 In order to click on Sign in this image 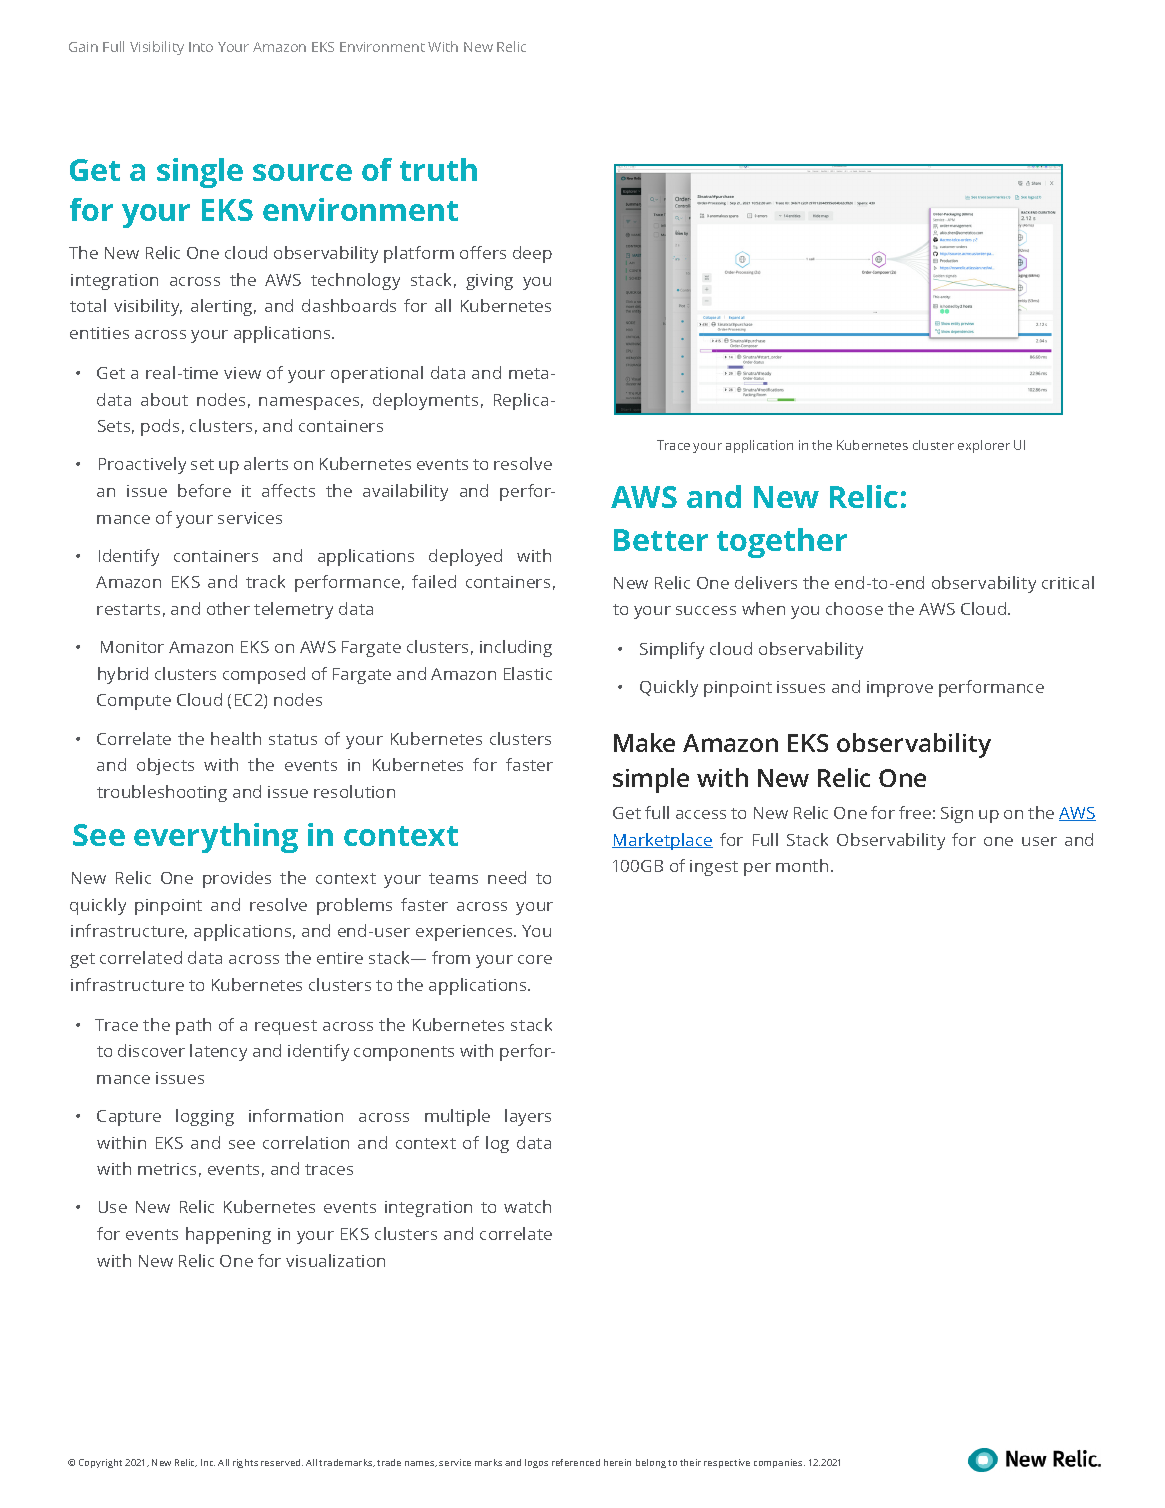, I will do `click(957, 815)`.
